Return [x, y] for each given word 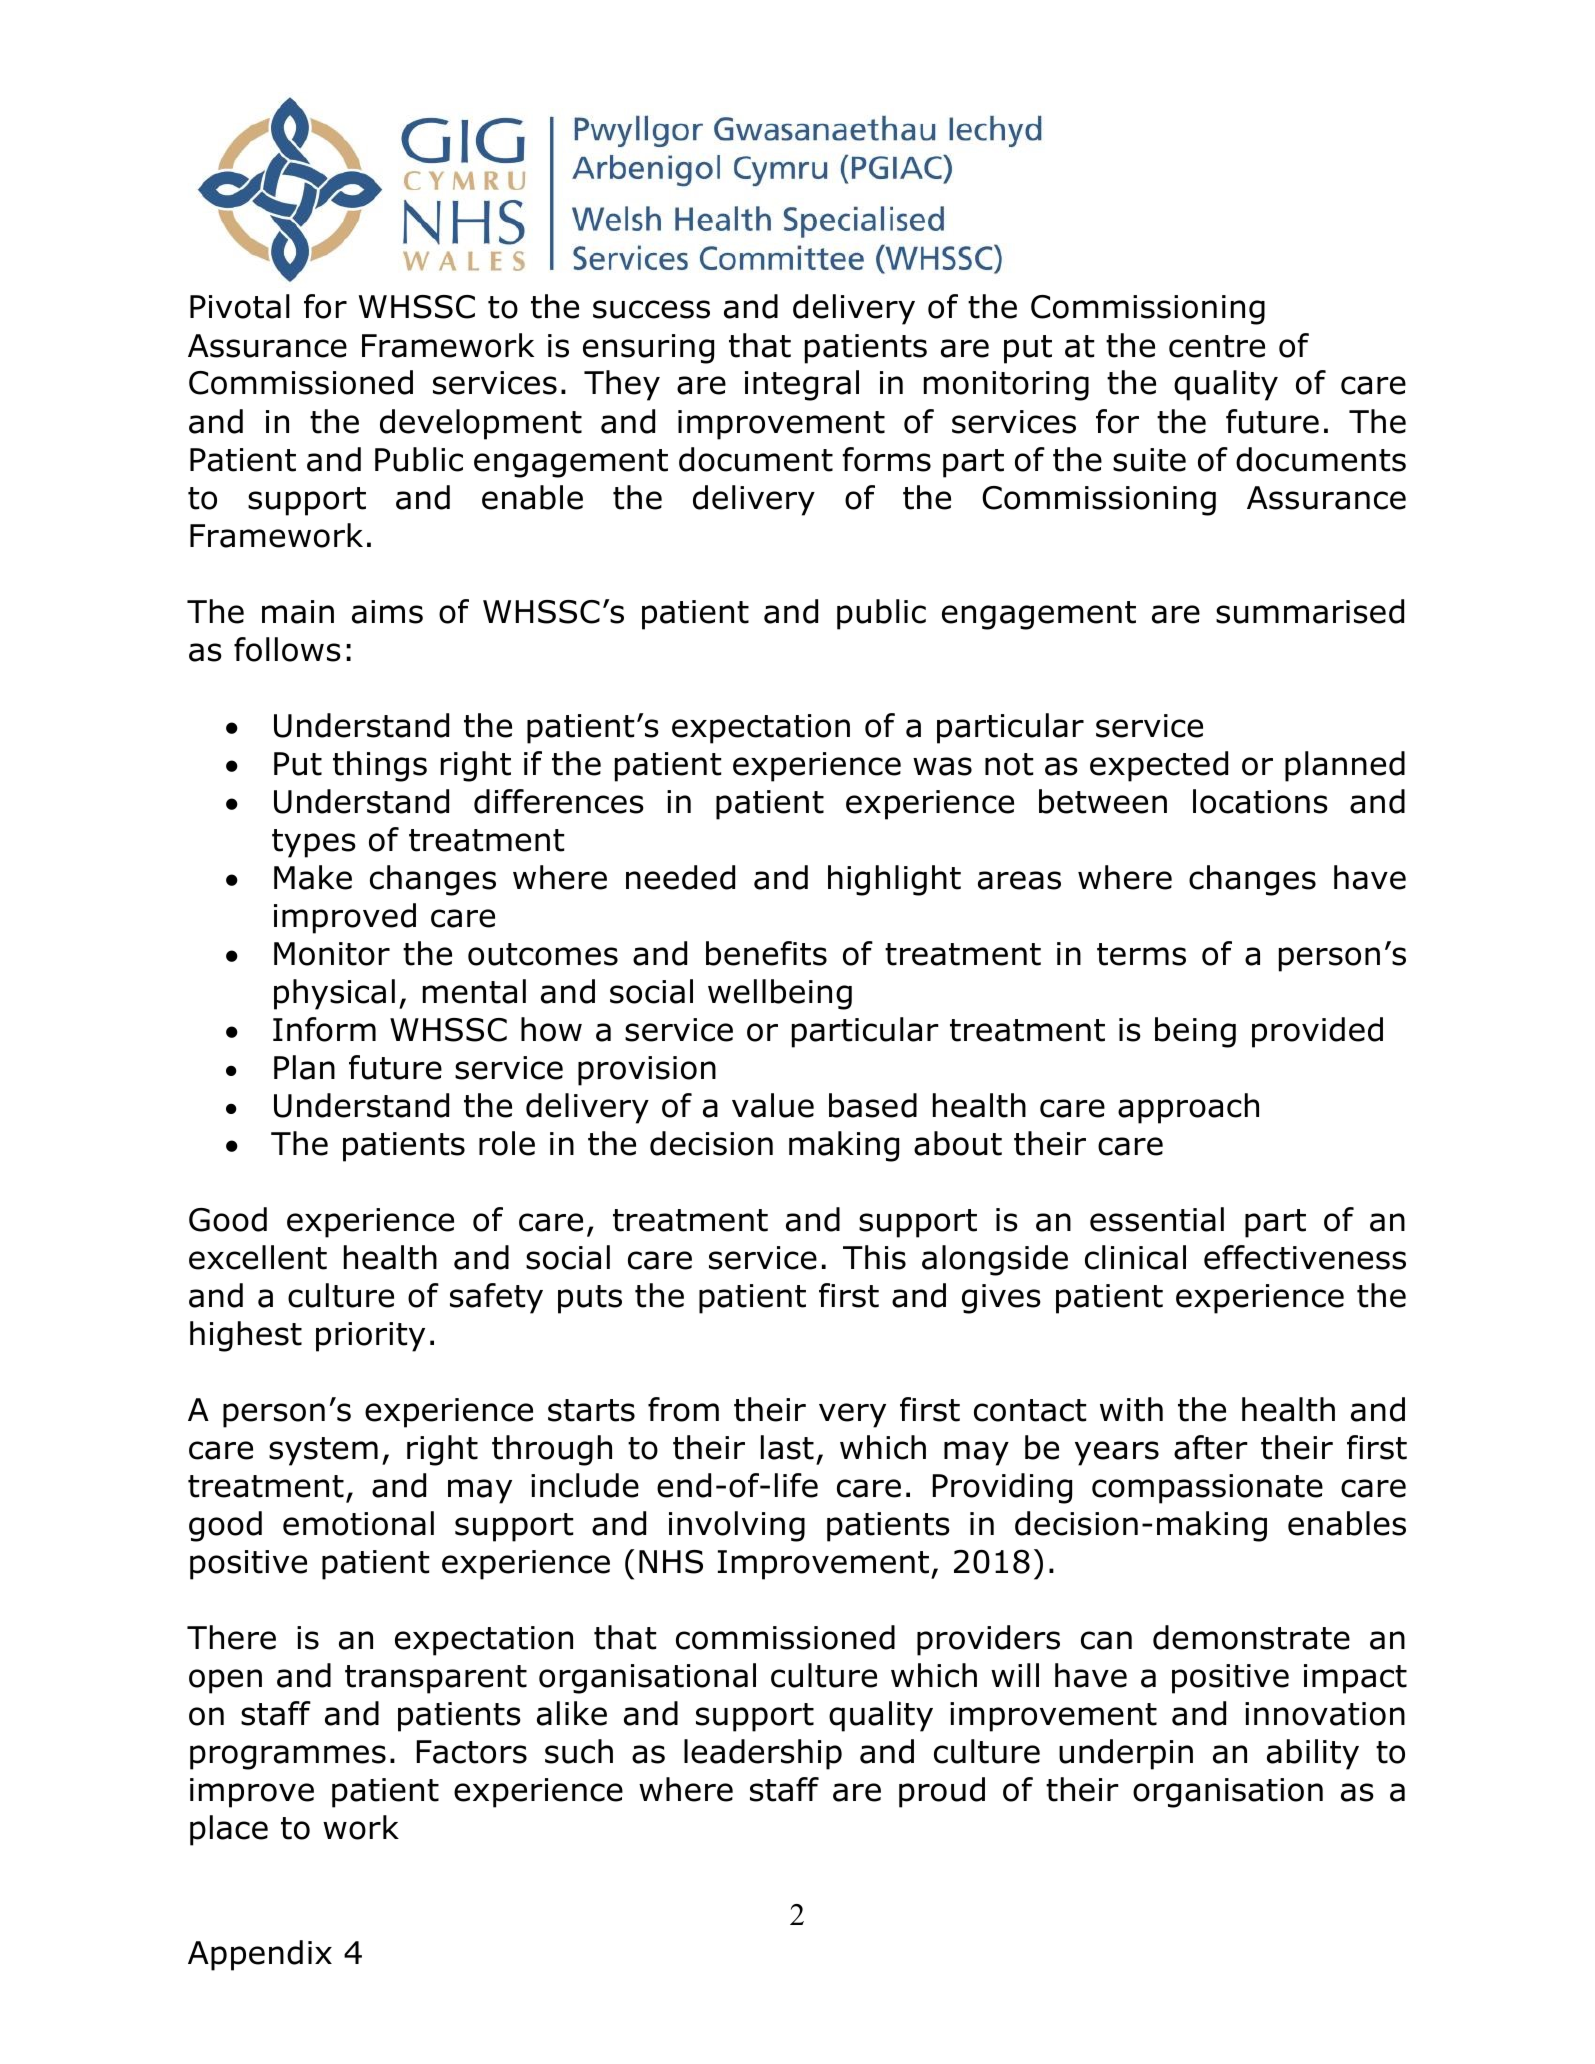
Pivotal [240, 306]
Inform [324, 1029]
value [773, 1105]
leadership [763, 1754]
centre [1217, 346]
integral [802, 385]
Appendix [260, 1955]
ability [1313, 1754]
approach [1188, 1108]
